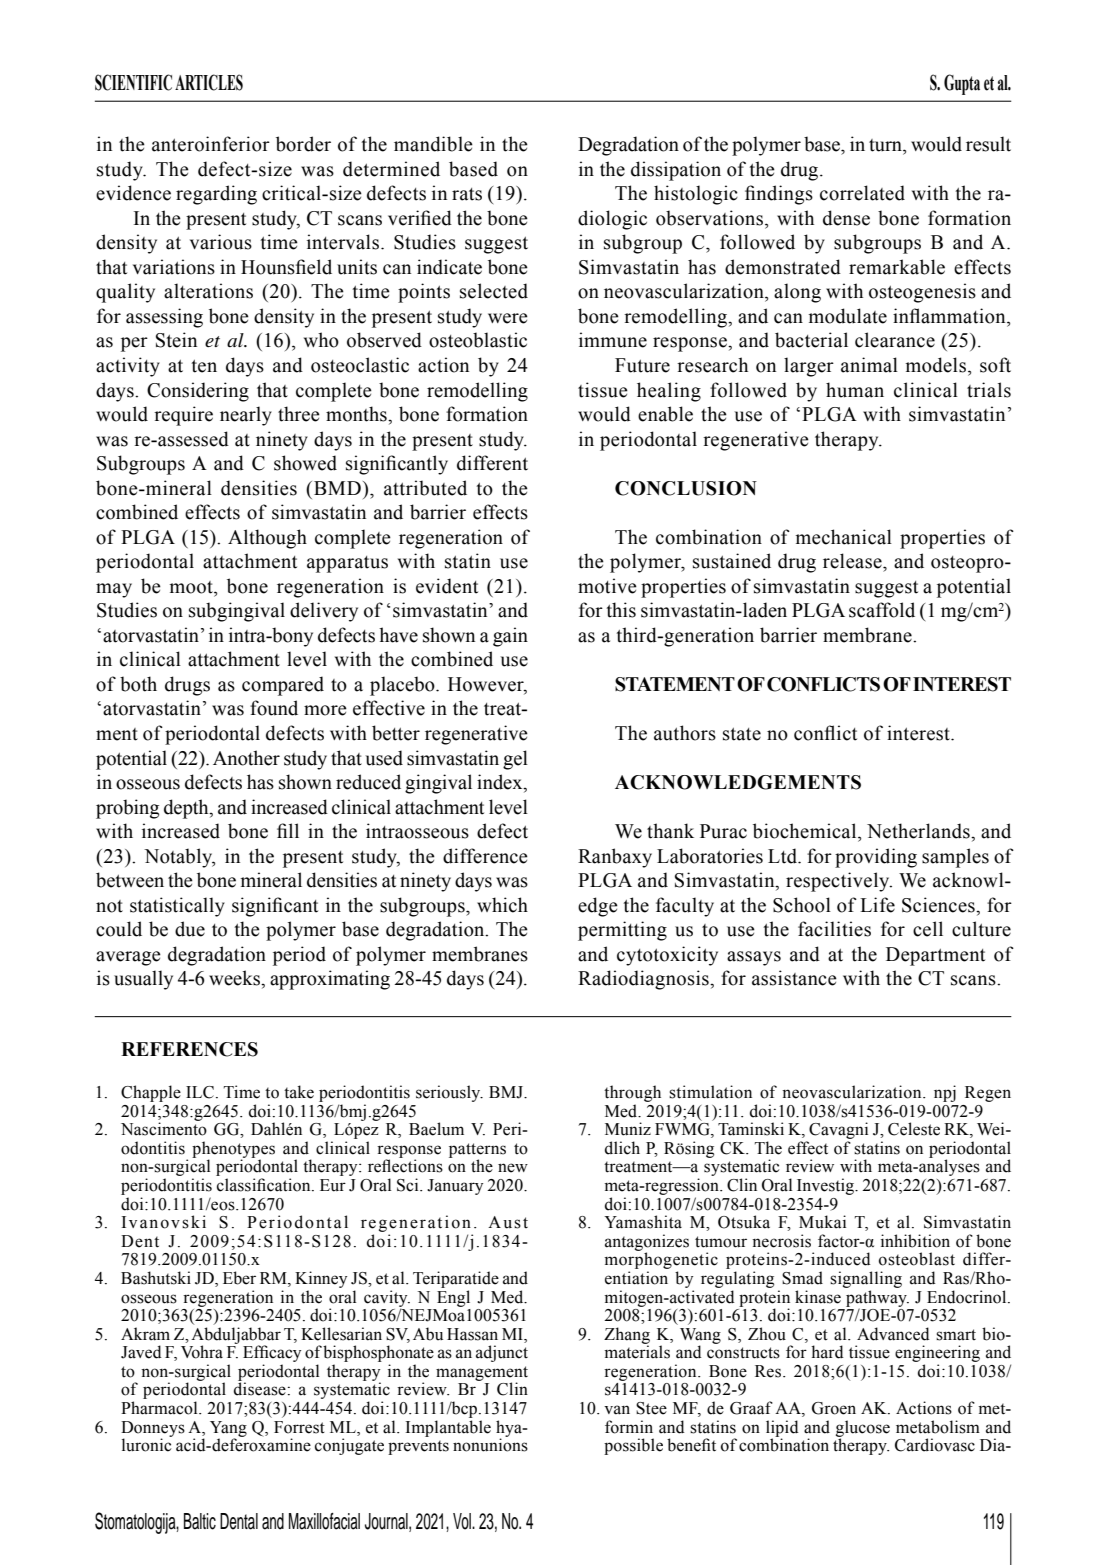  What do you see at coordinates (246, 758) in the screenshot?
I see `Another` at bounding box center [246, 758].
